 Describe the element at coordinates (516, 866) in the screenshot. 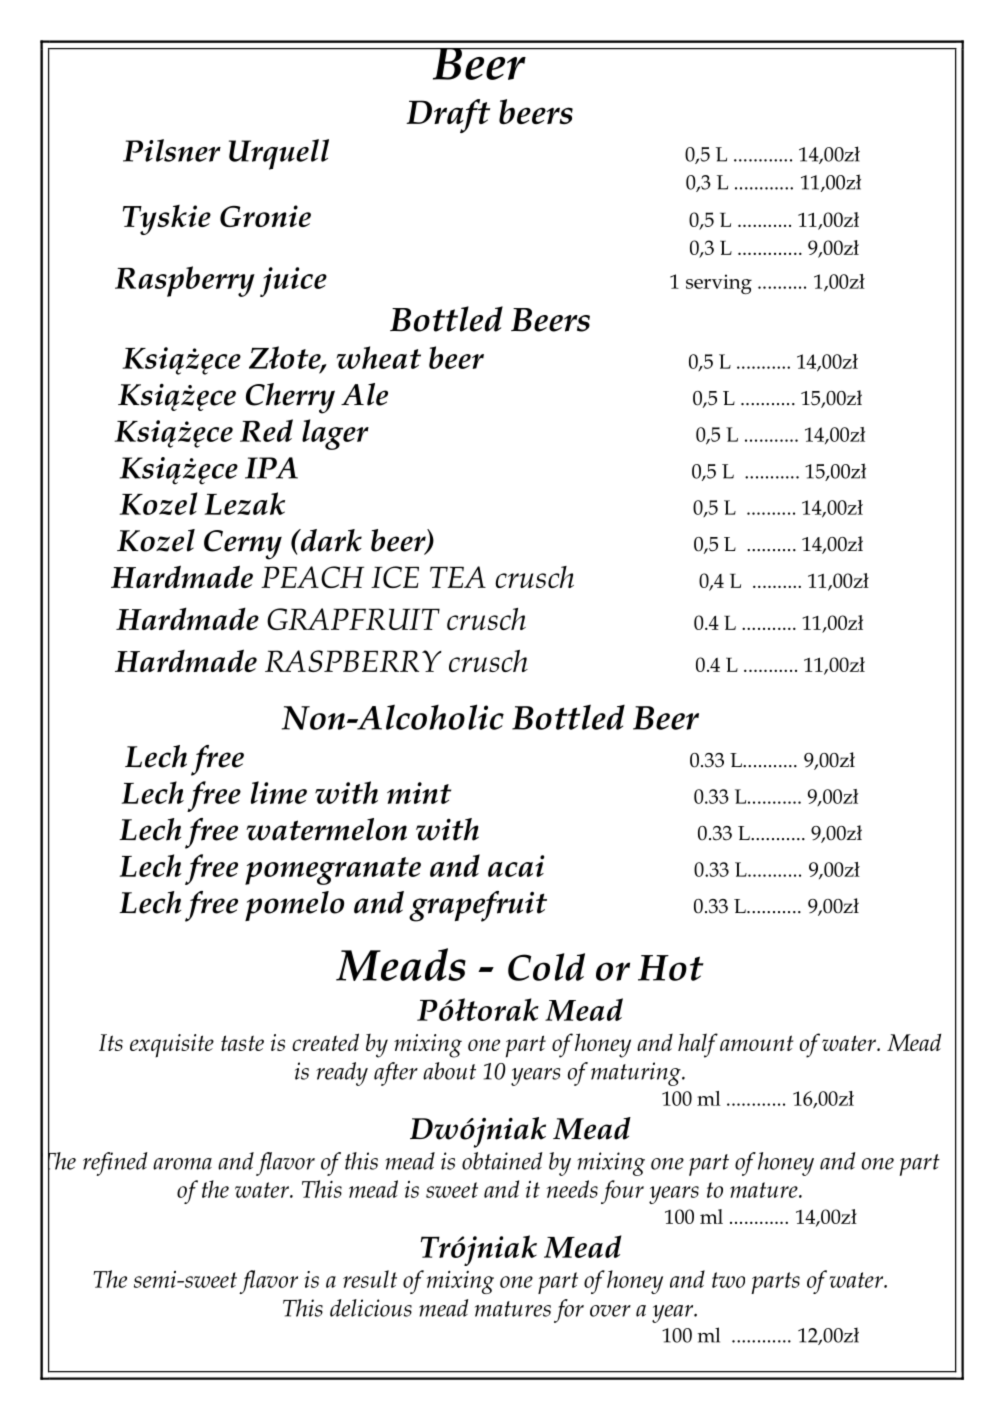

I see `acai` at that location.
